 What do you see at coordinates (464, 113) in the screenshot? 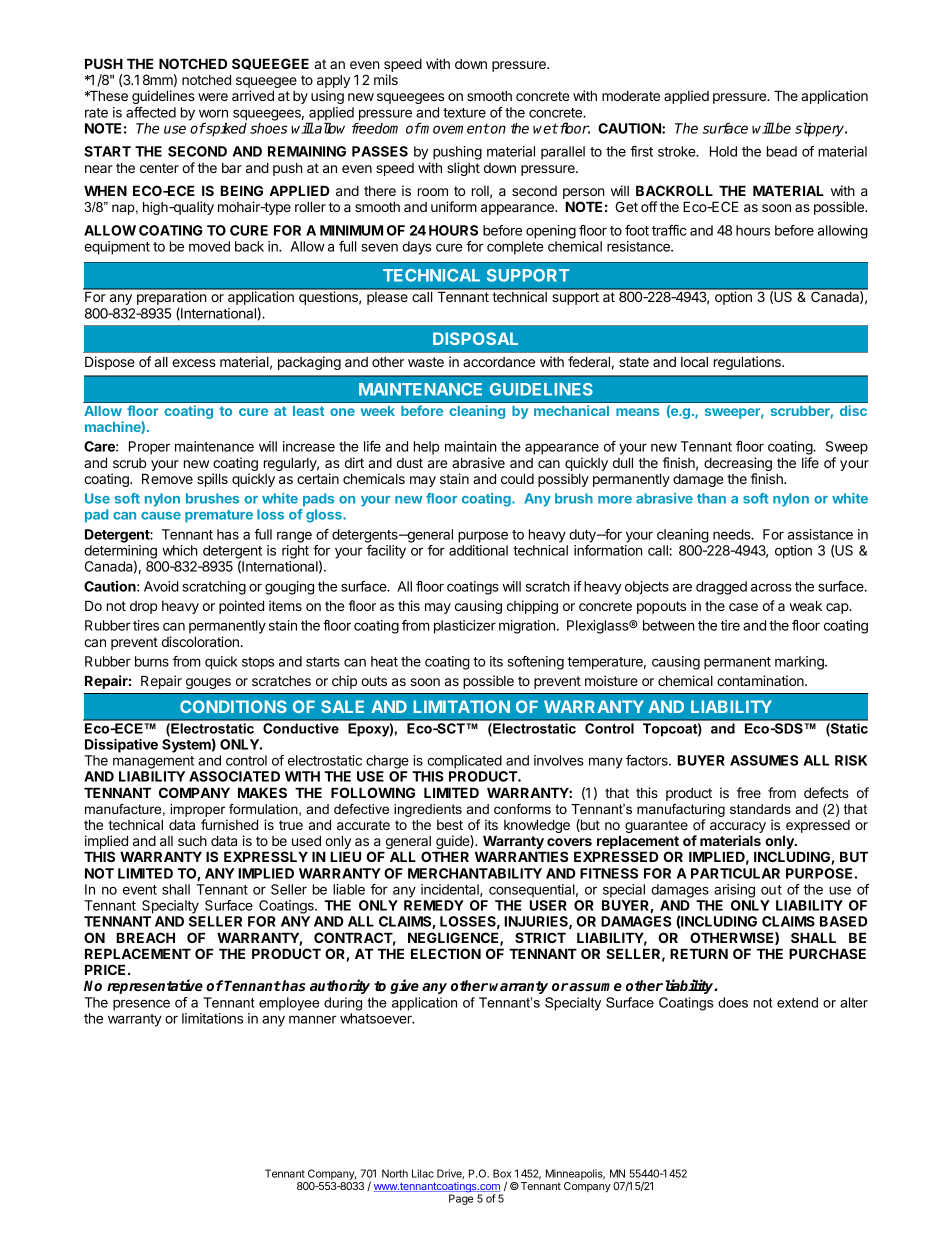
I see `texture` at bounding box center [464, 113].
